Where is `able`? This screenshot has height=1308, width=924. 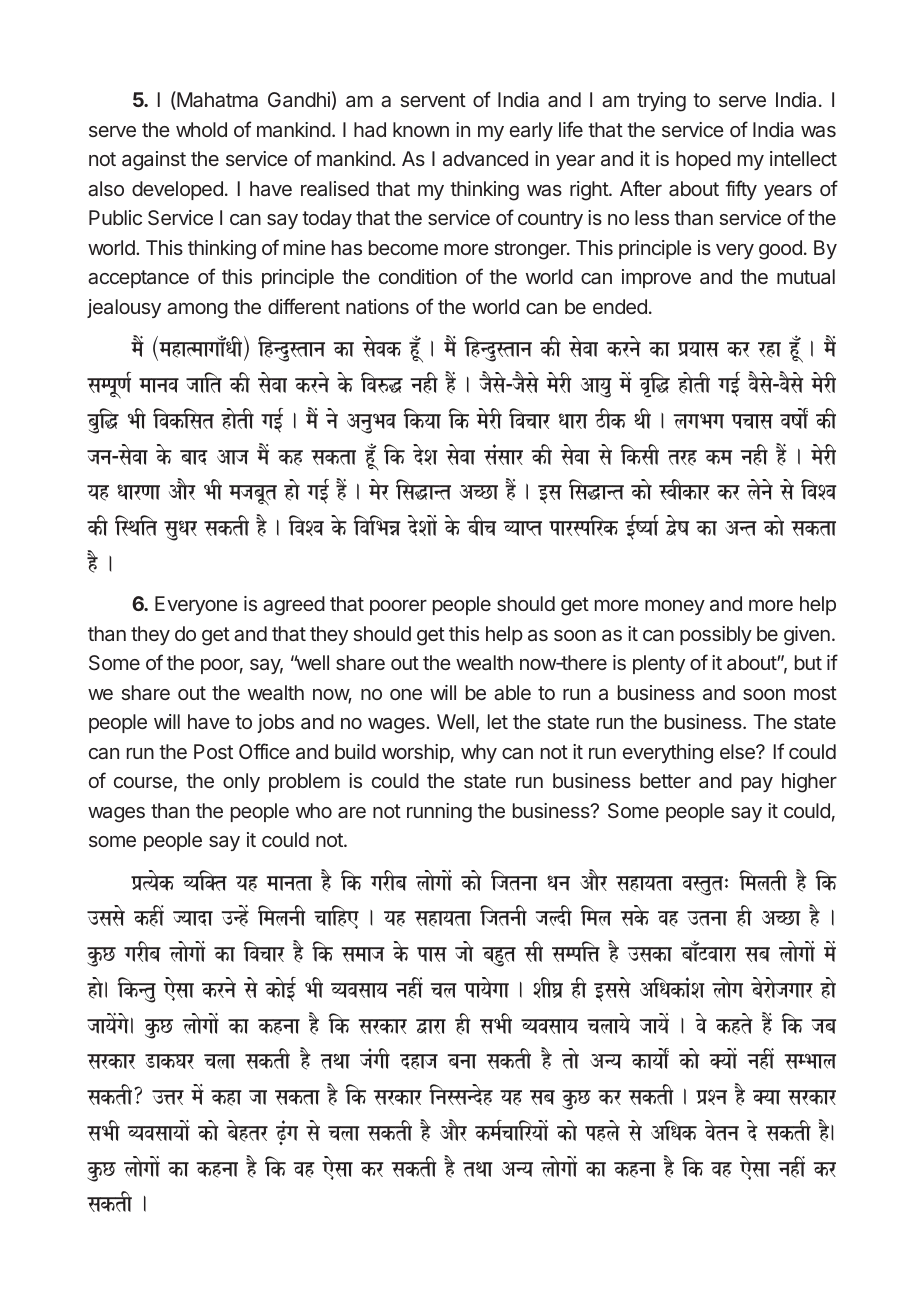 able is located at coordinates (512, 692).
